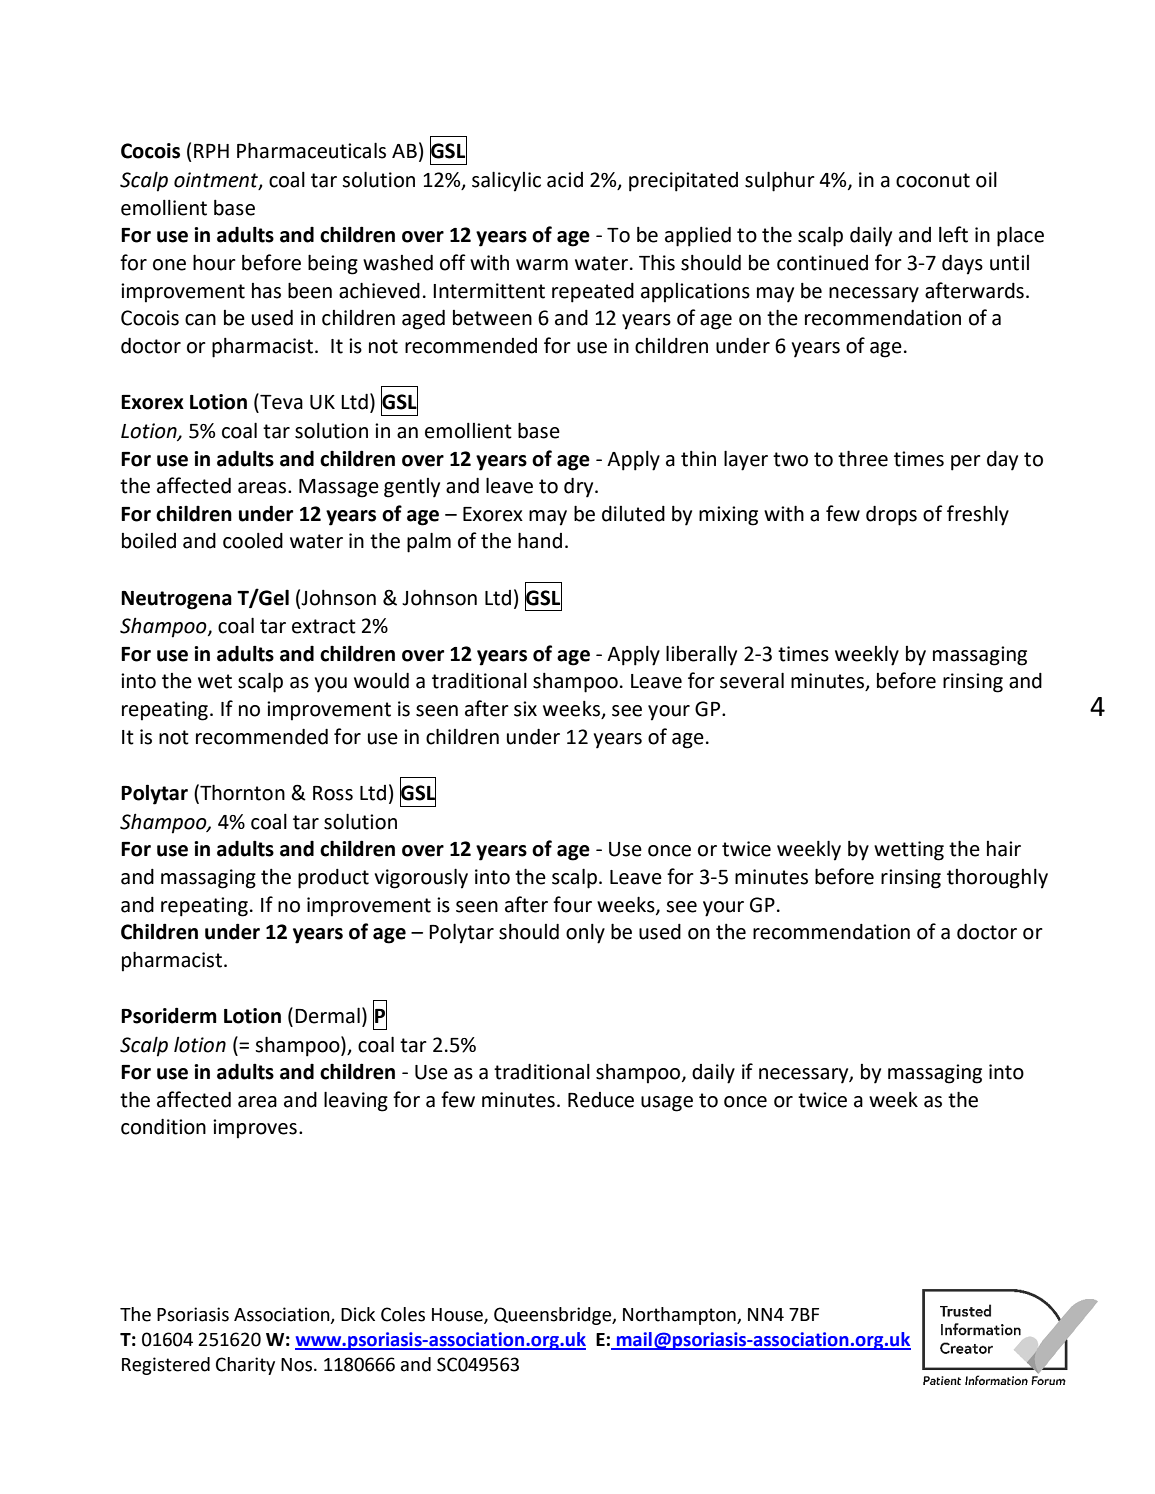 This screenshot has height=1494, width=1155. I want to click on improves, so click(255, 1129).
